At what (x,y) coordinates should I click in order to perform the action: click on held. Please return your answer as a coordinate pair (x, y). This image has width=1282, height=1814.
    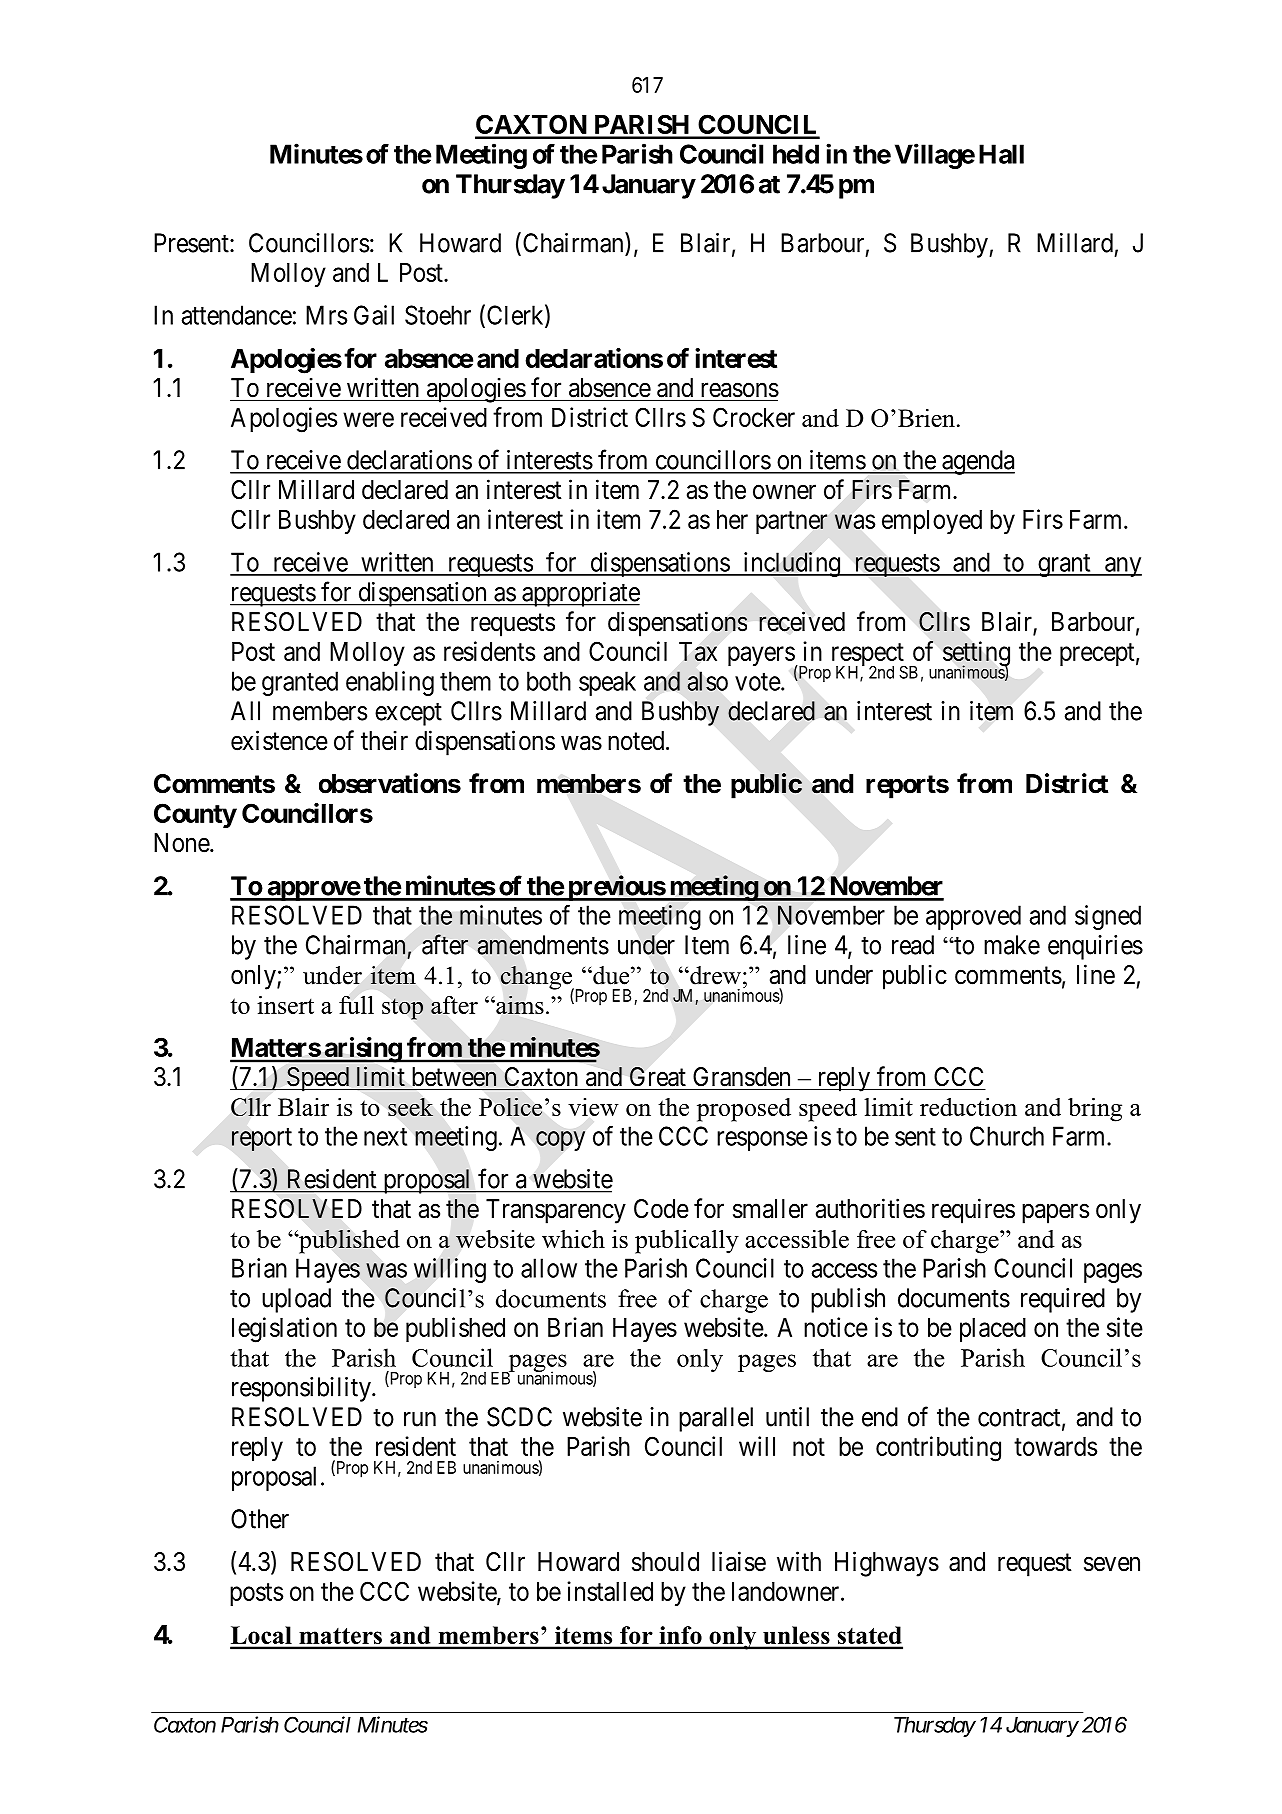
    Looking at the image, I should click on (796, 154).
